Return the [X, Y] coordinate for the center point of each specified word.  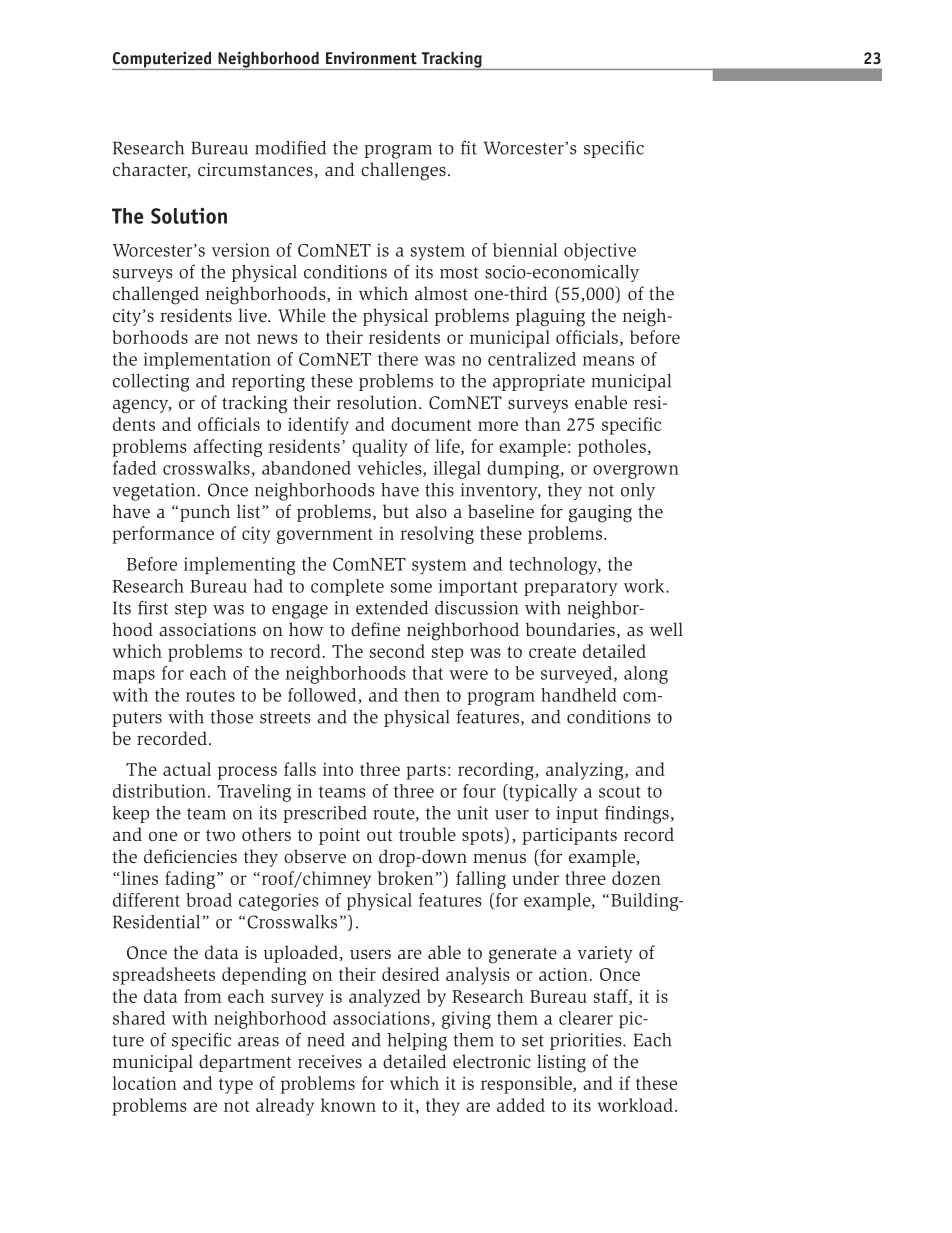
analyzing [586, 771]
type [236, 1086]
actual [187, 769]
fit [469, 147]
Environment [371, 58]
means [608, 361]
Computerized [163, 60]
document [431, 424]
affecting [227, 448]
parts [426, 772]
